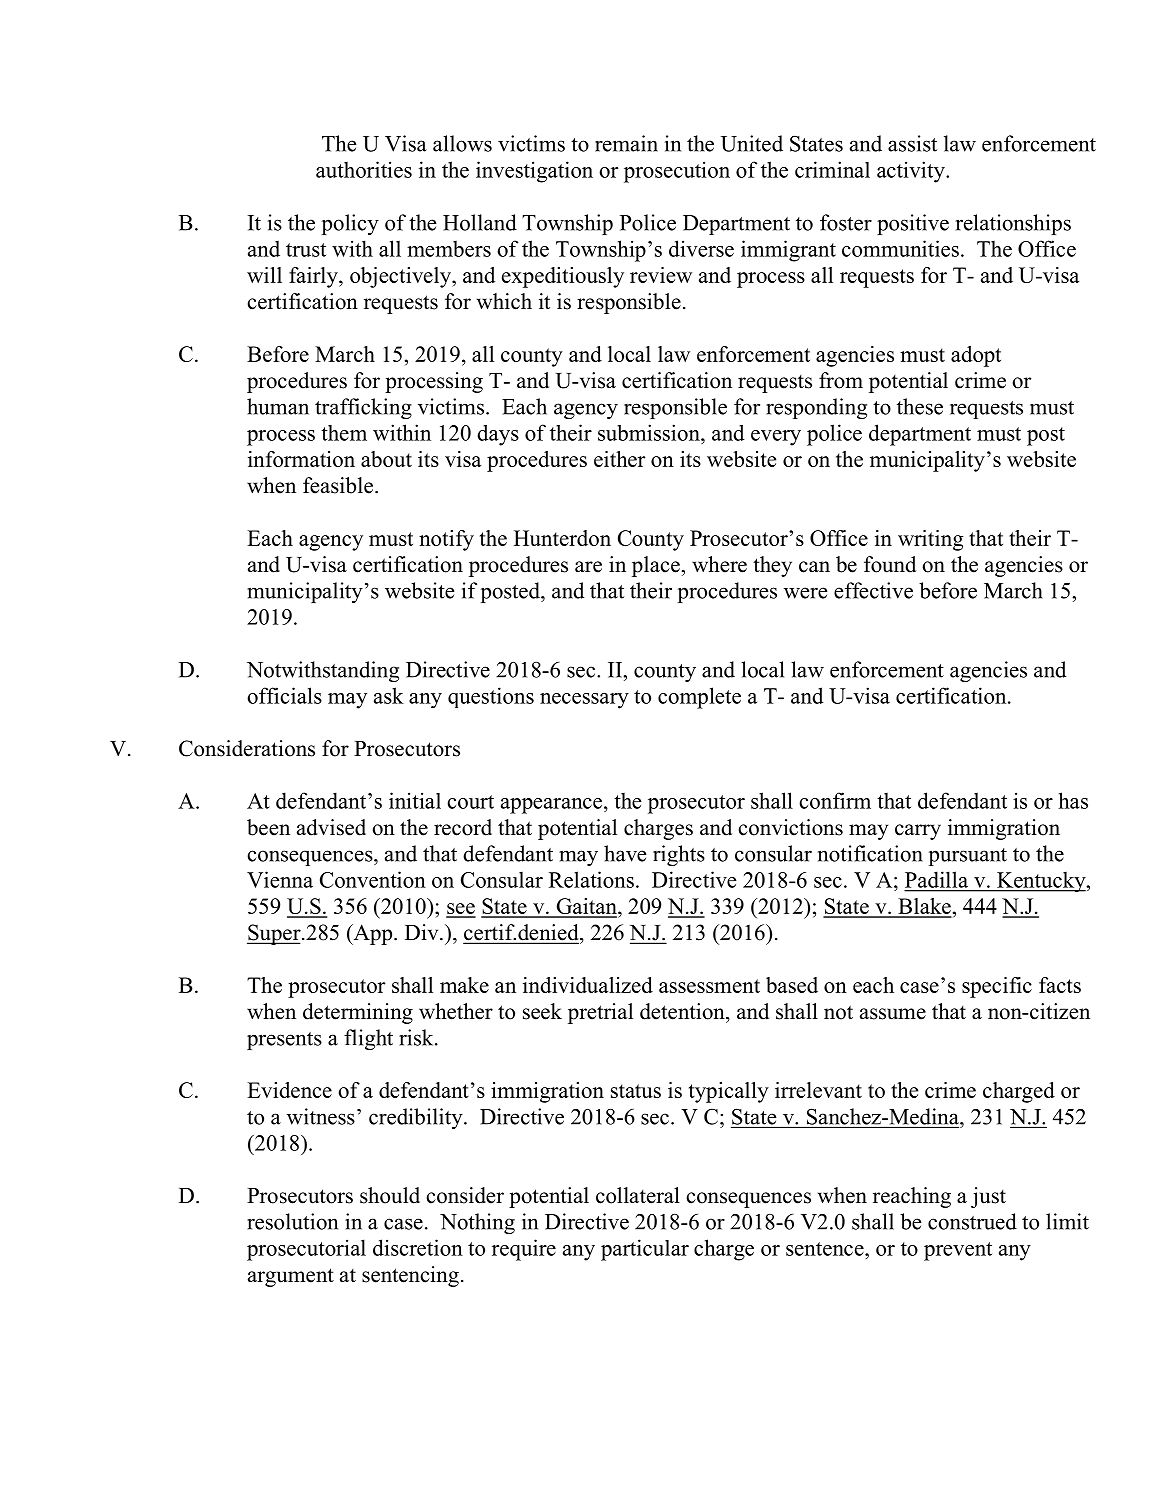  Describe the element at coordinates (418, 1247) in the screenshot. I see `discretion` at that location.
